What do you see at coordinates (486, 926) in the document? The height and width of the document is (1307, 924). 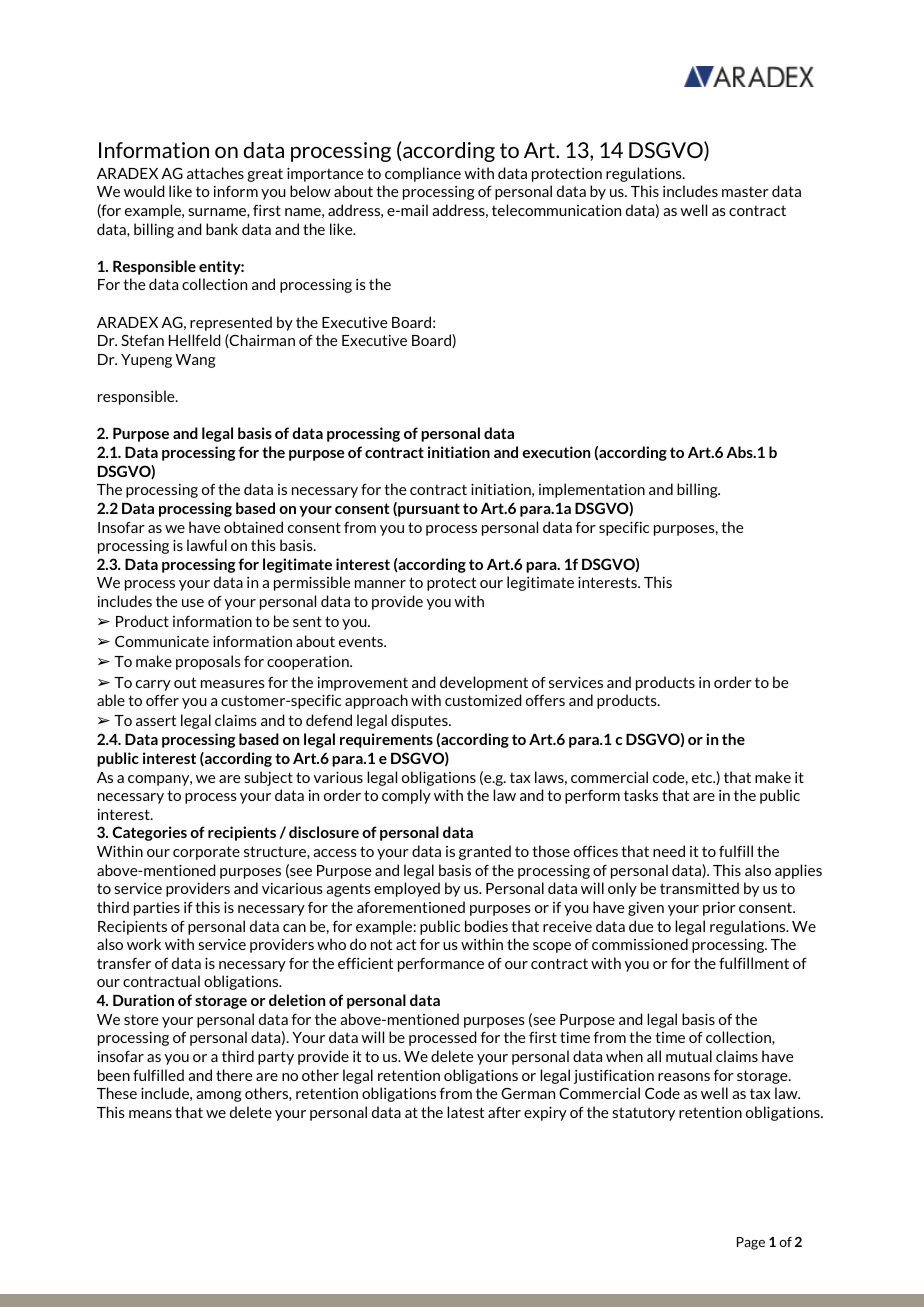 I see `bodies` at bounding box center [486, 926].
